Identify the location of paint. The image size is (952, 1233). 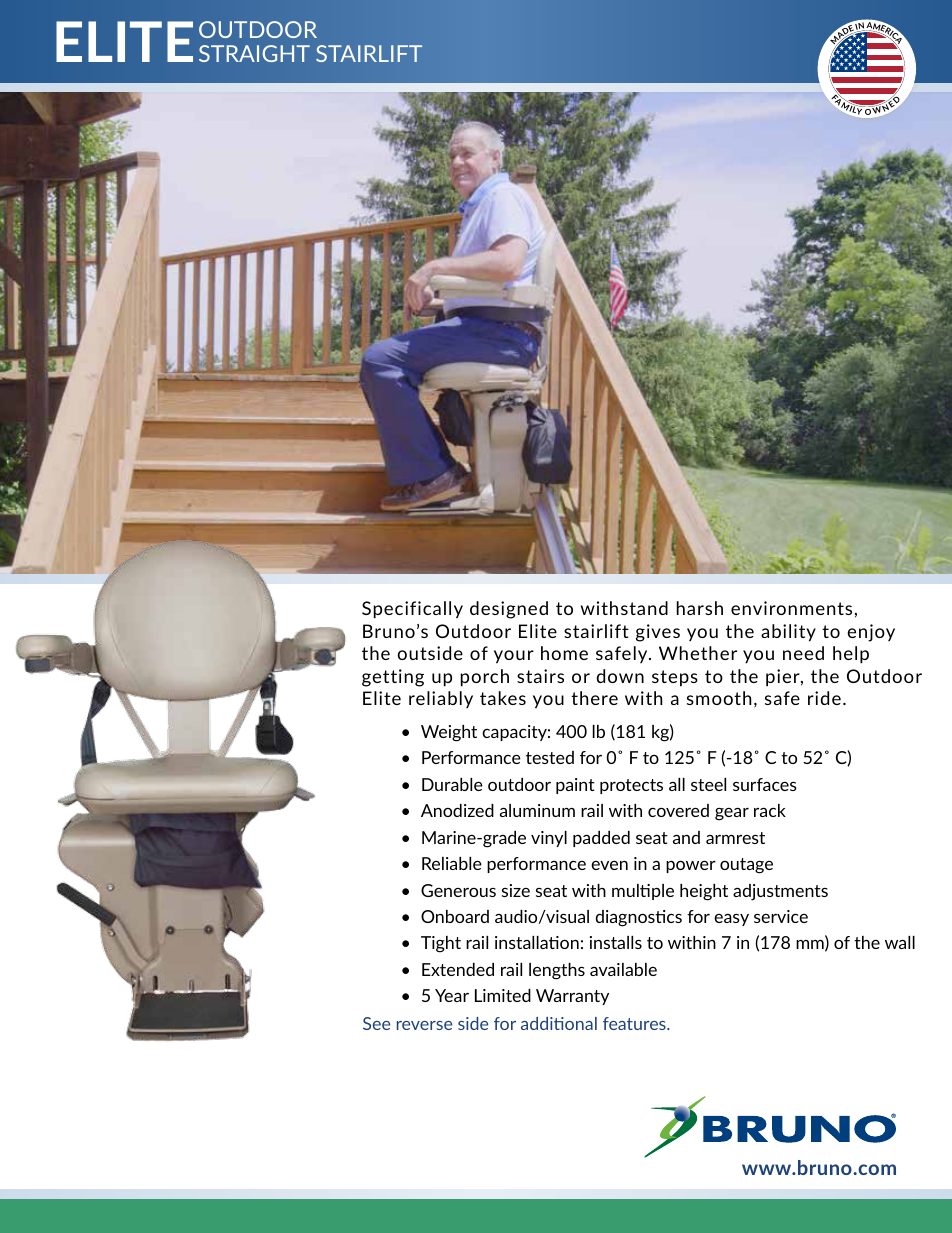
(575, 786).
